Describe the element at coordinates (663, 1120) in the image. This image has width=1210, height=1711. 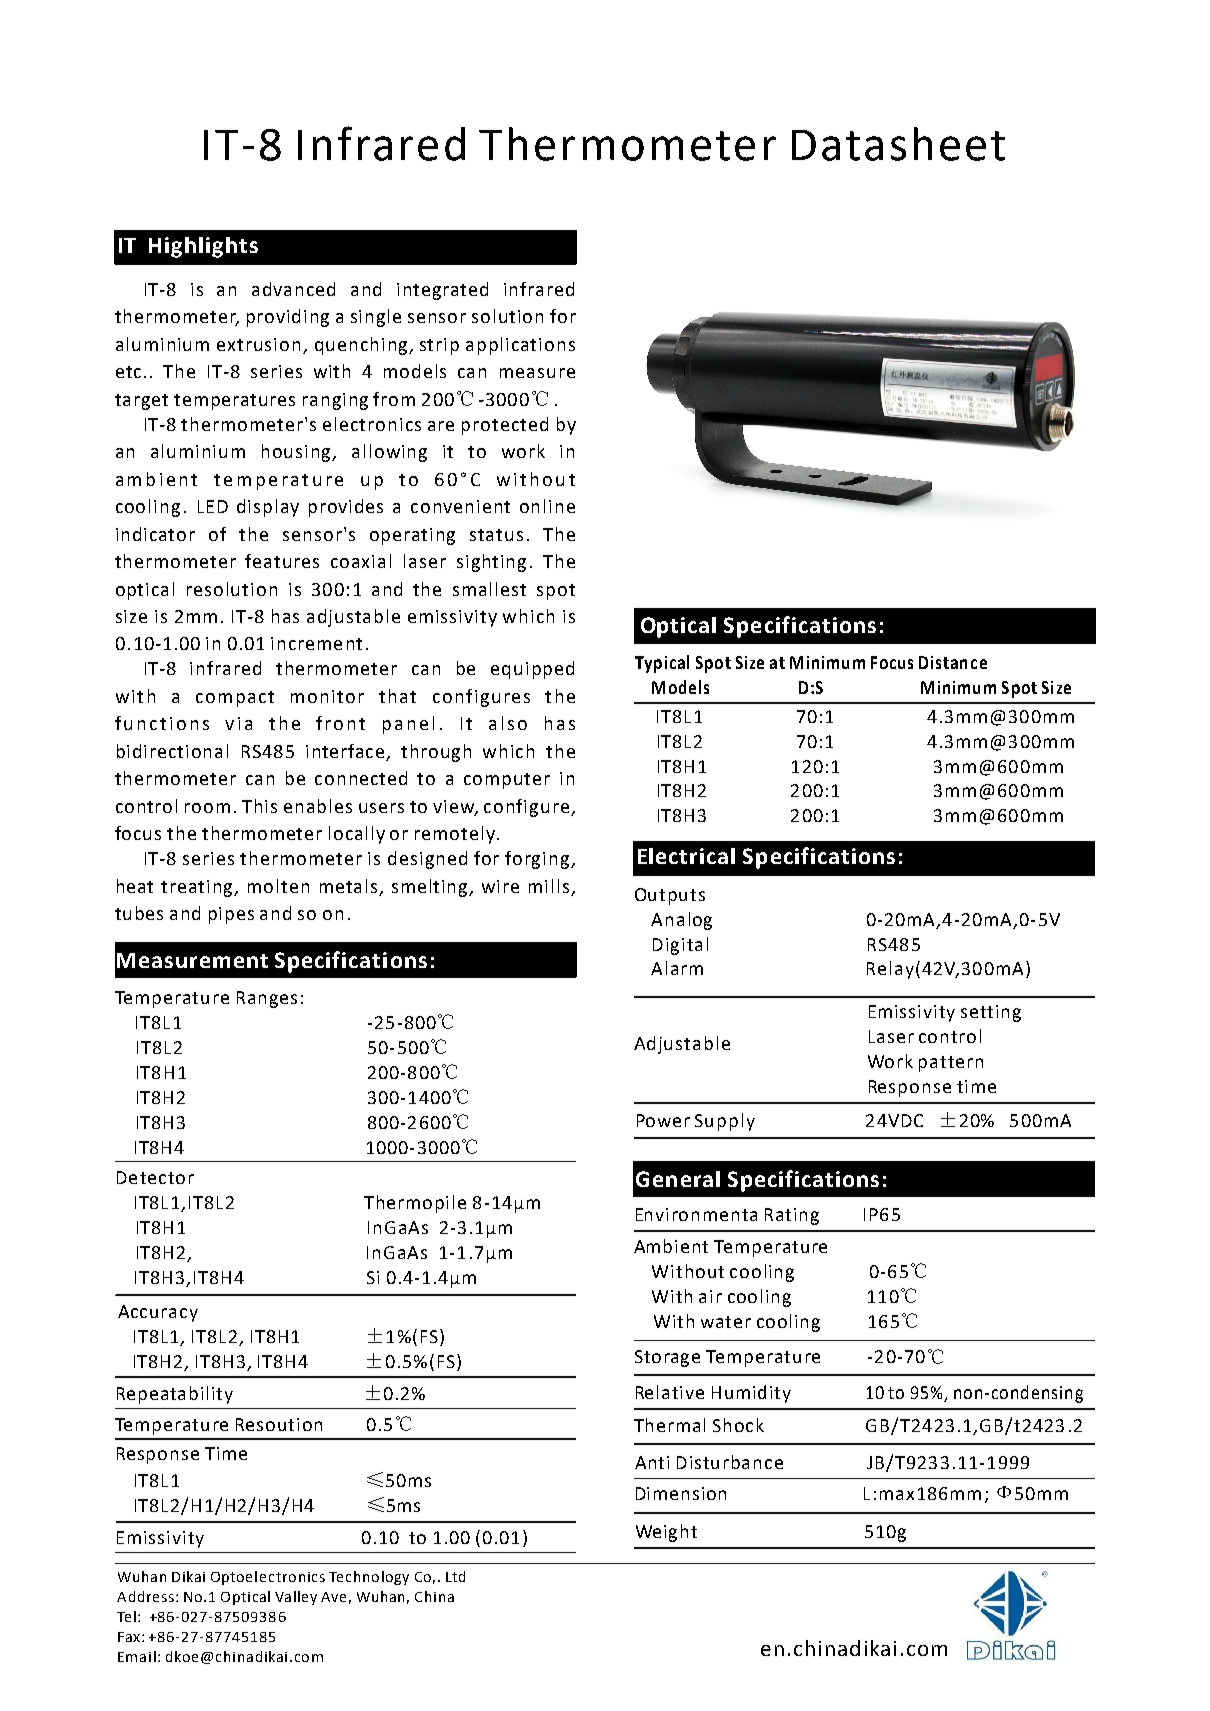
I see `Power` at that location.
